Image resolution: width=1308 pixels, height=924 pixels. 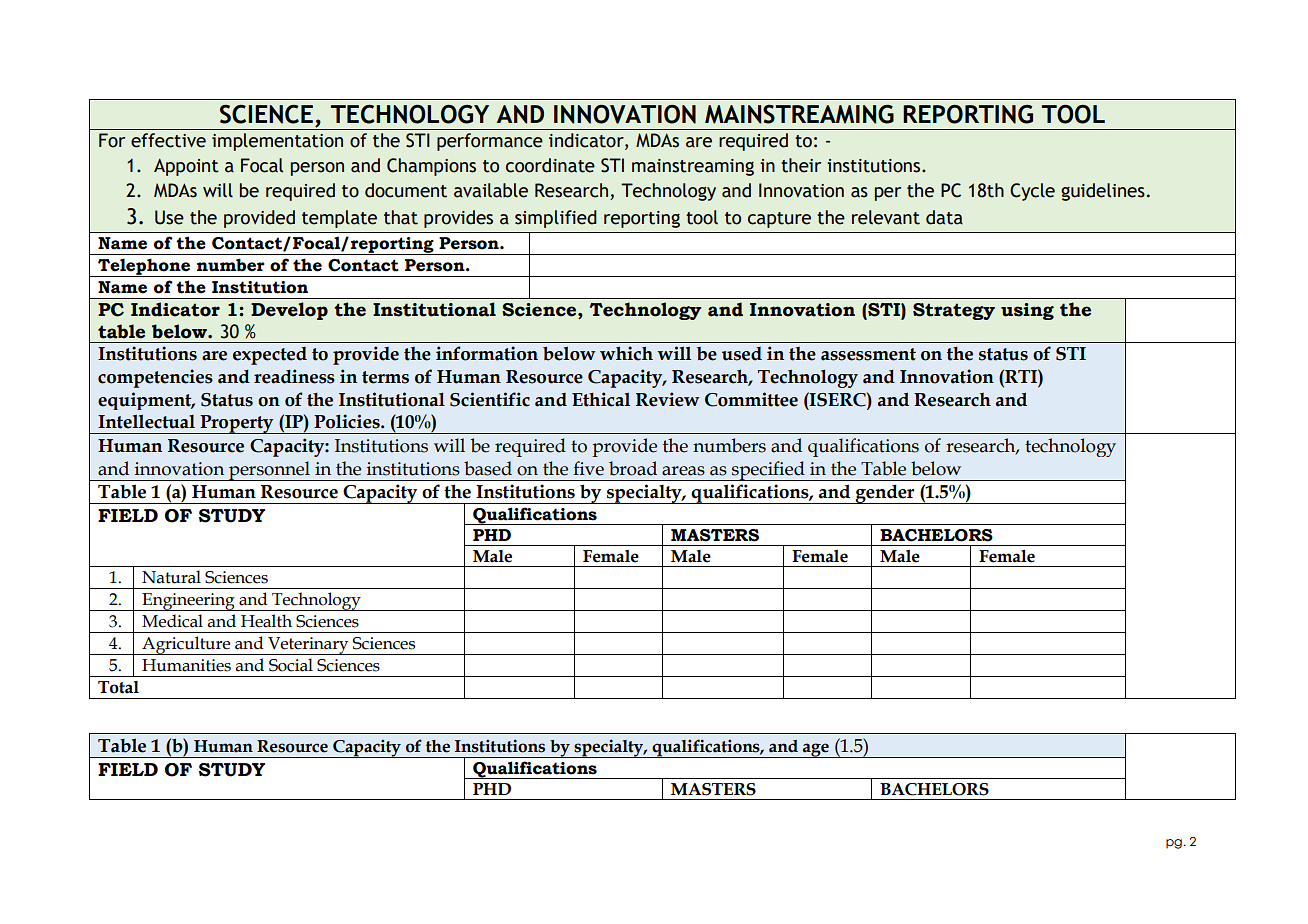 What do you see at coordinates (816, 750) in the screenshot?
I see `age` at bounding box center [816, 750].
